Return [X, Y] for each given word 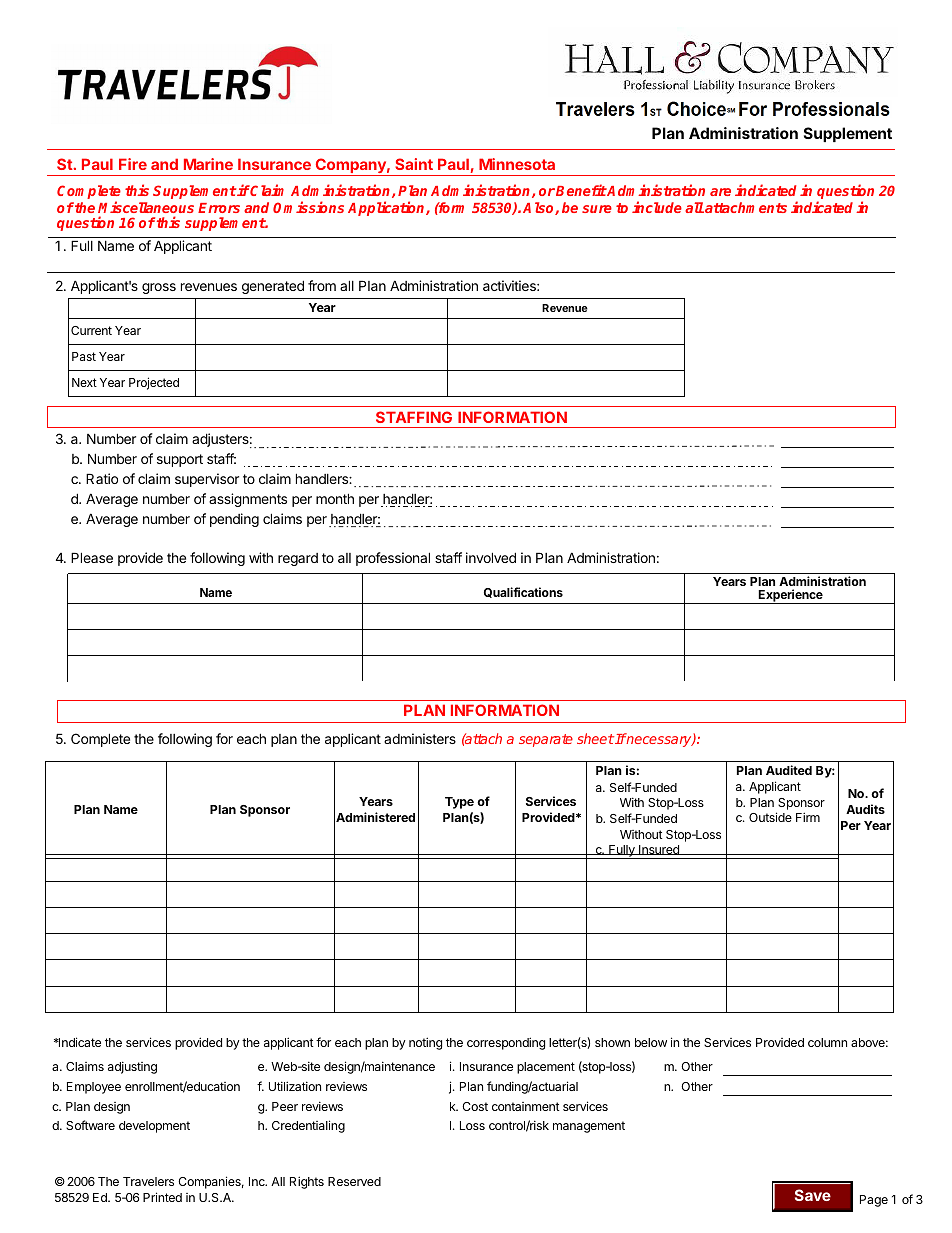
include [657, 207]
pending [234, 520]
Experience [791, 596]
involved [491, 557]
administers [420, 738]
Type [459, 803]
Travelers [148, 1181]
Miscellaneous [146, 207]
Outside [770, 817]
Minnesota [517, 164]
